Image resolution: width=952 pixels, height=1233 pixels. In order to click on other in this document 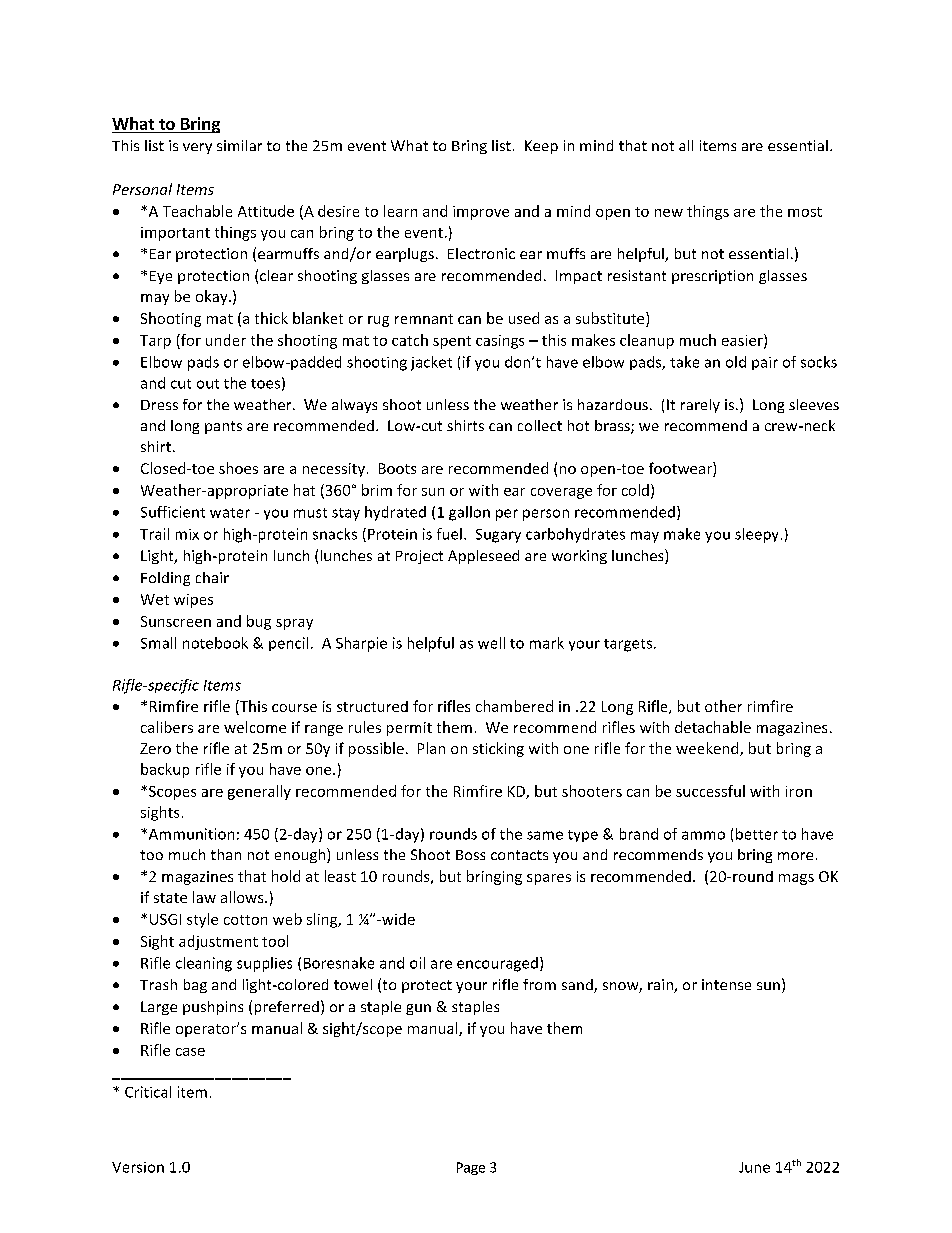, I will do `click(723, 706)`.
